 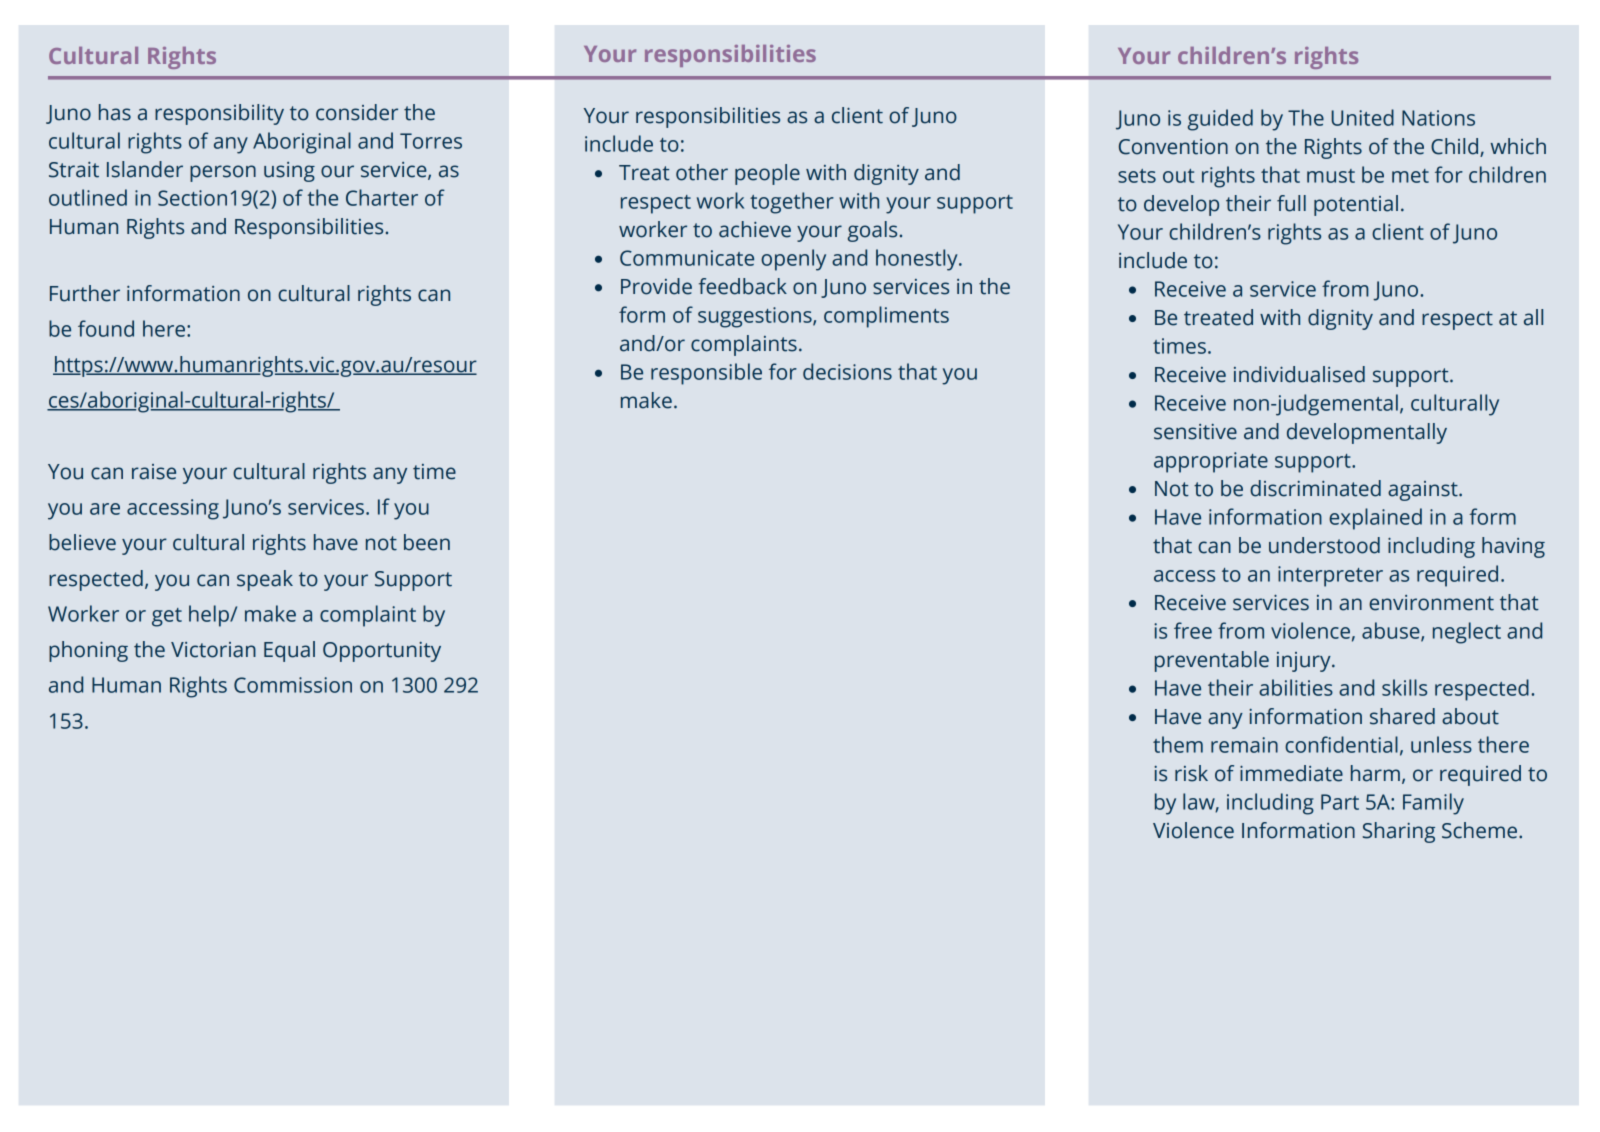 What do you see at coordinates (767, 174) in the image?
I see `people` at bounding box center [767, 174].
